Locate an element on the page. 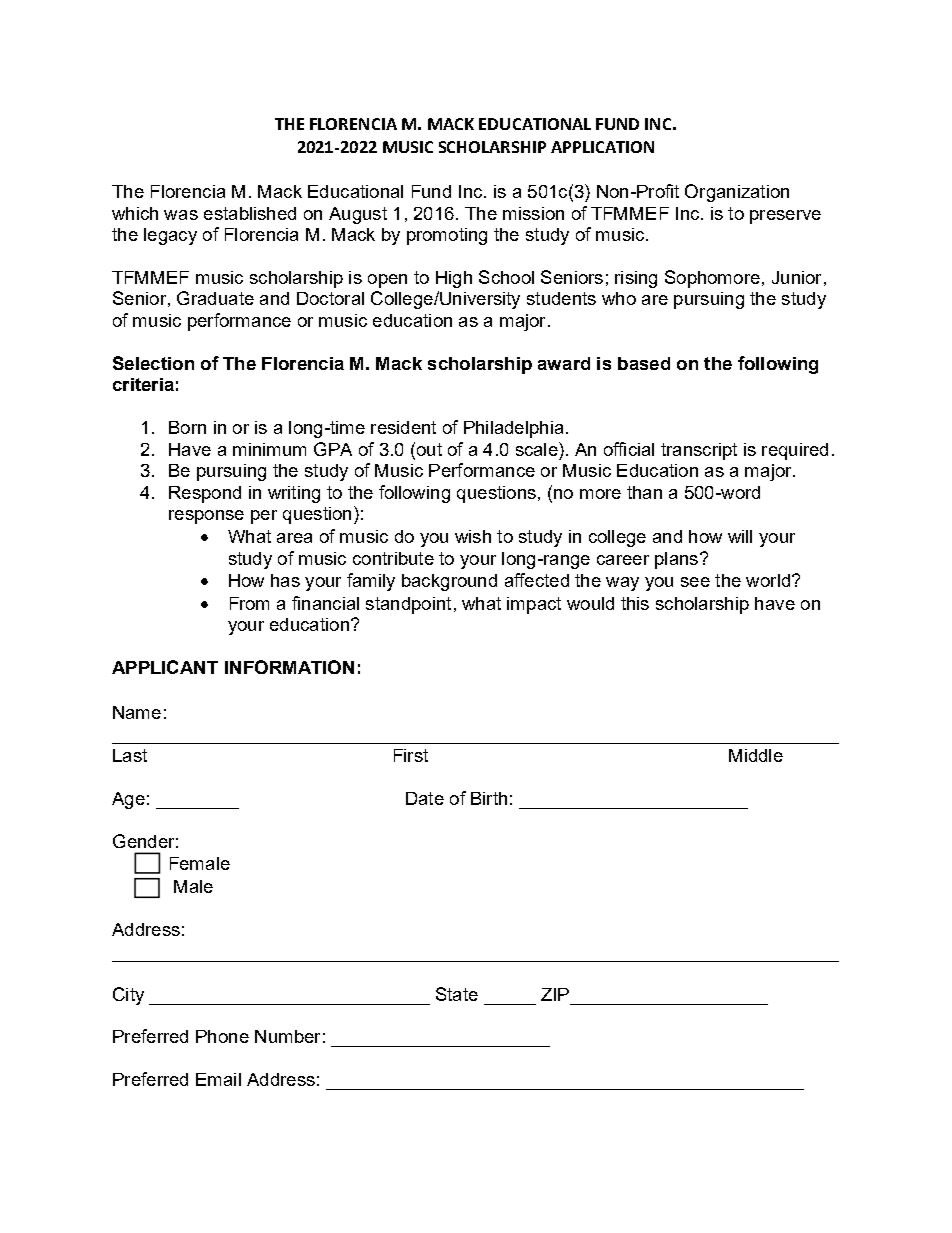 The height and width of the image is (1233, 952). promoting is located at coordinates (447, 236).
